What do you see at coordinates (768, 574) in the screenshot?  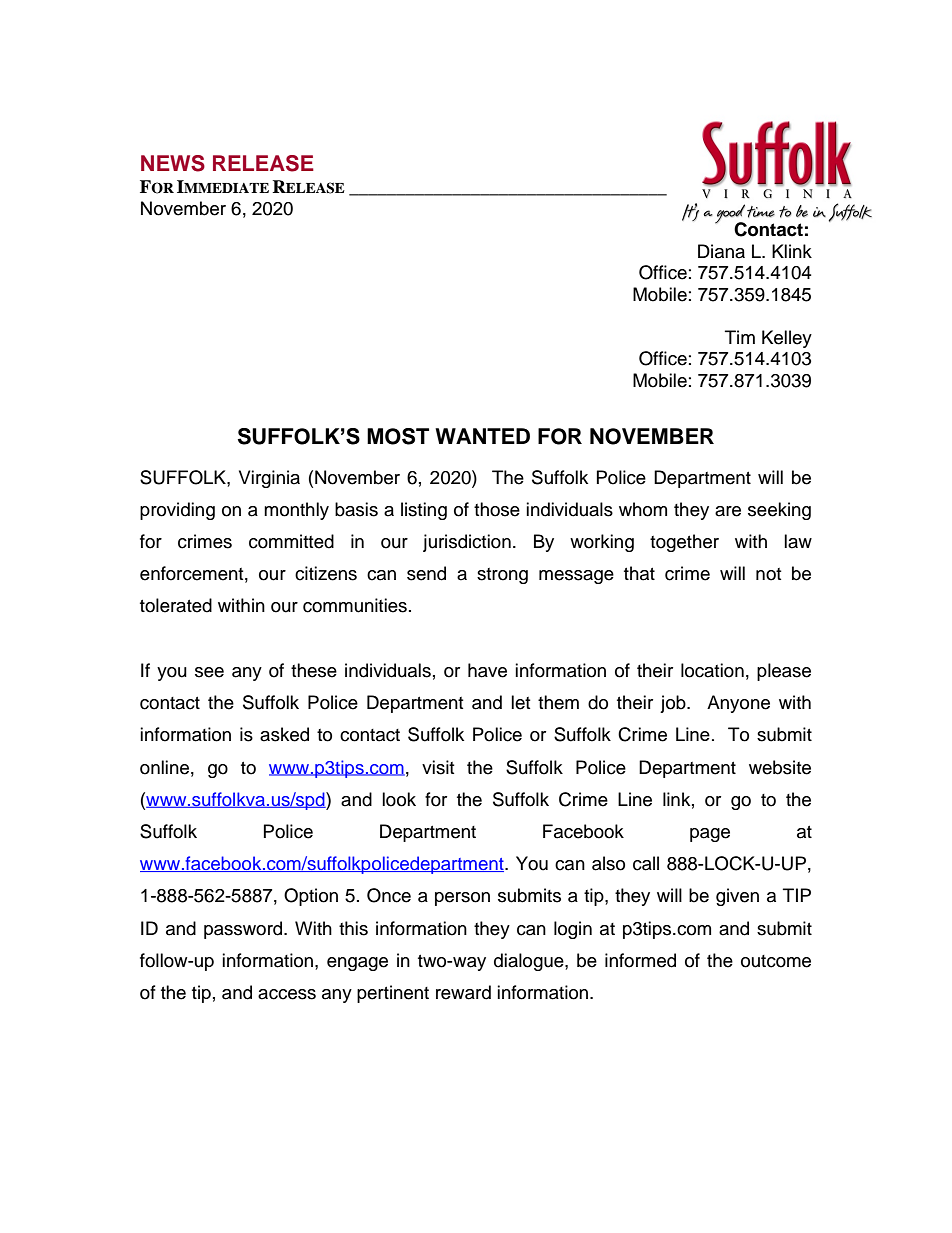 I see `not` at bounding box center [768, 574].
